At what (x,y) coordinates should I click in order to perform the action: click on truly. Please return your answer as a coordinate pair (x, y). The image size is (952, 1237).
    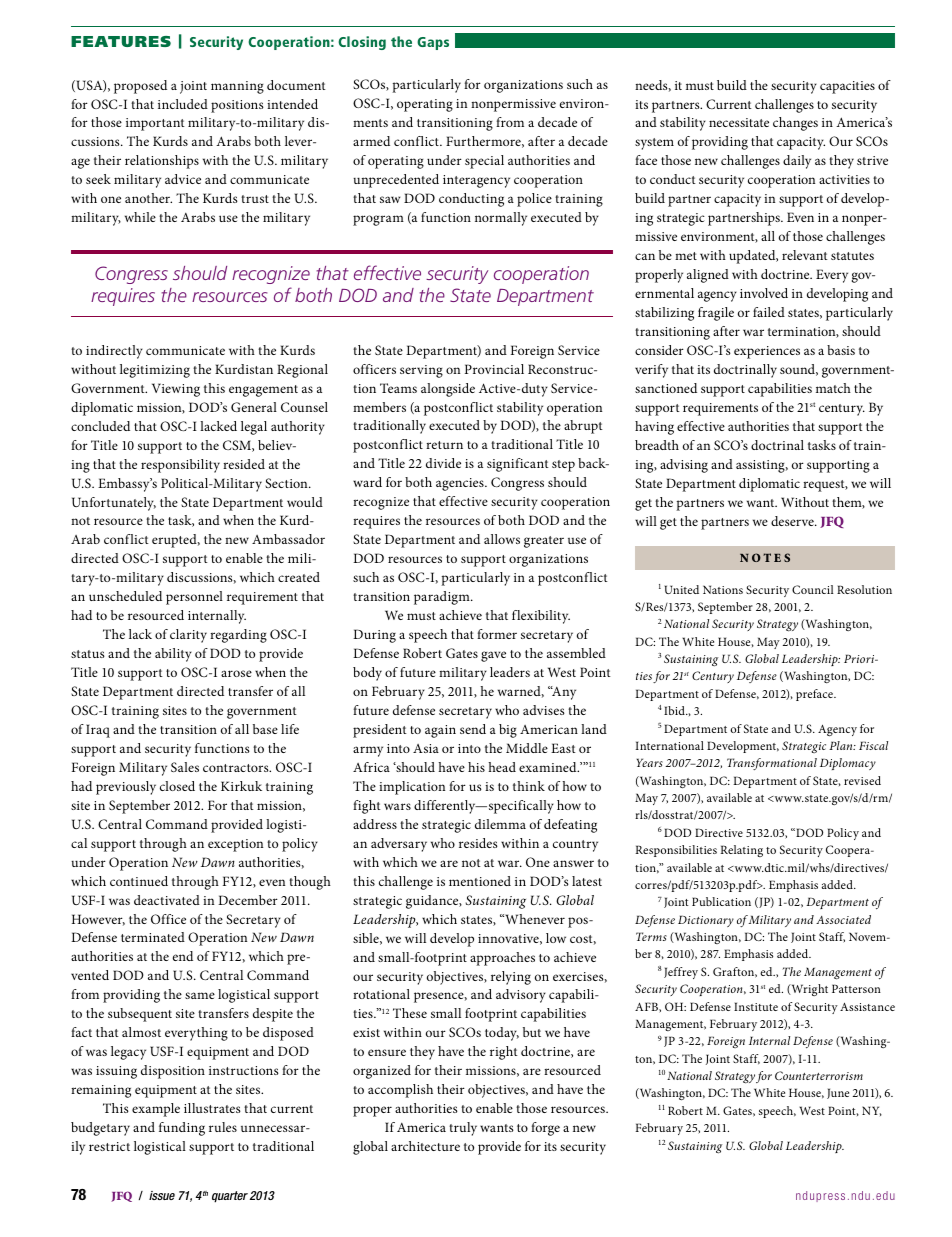
    Looking at the image, I should click on (463, 1129).
